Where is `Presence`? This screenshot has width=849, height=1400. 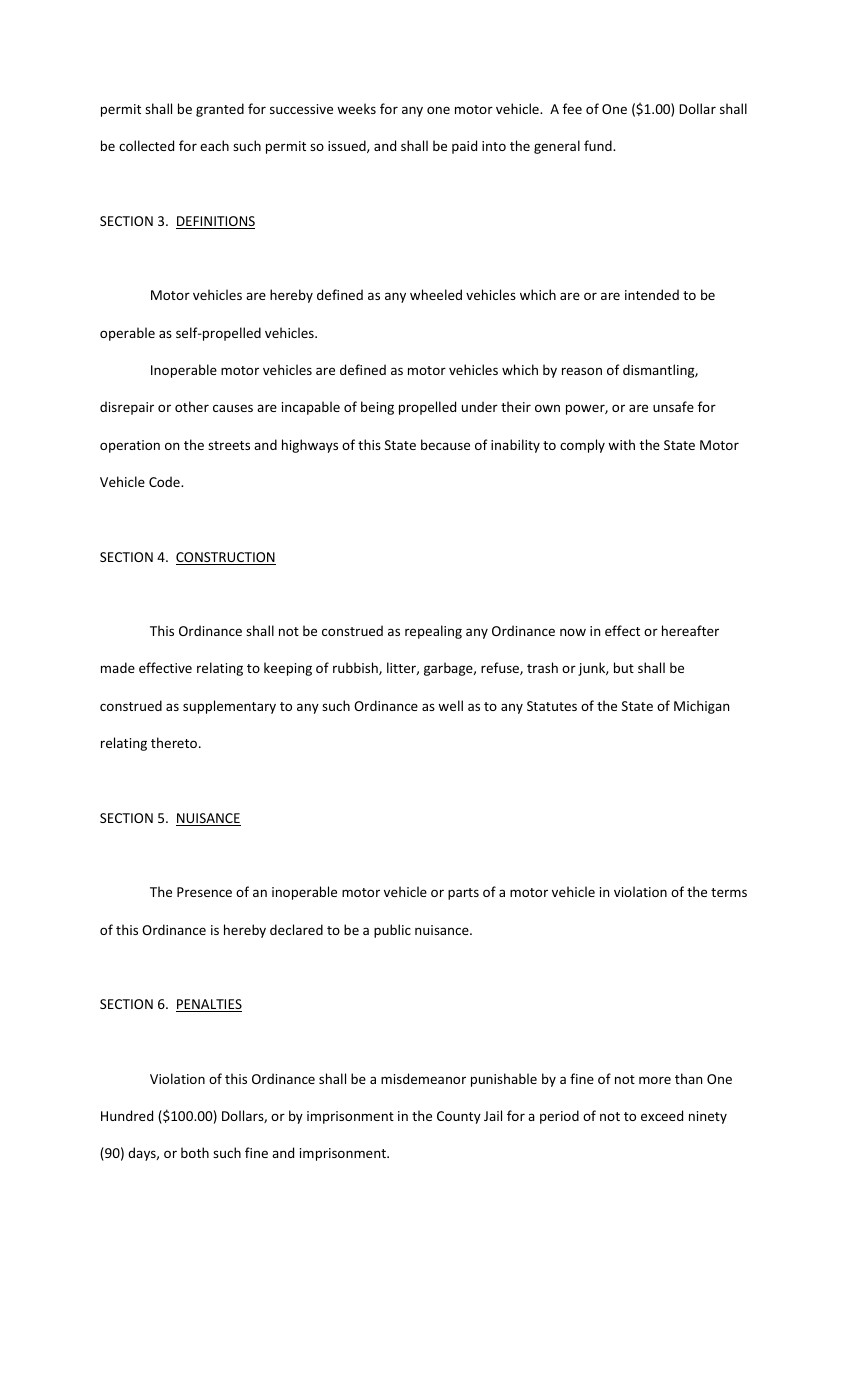
Presence is located at coordinates (204, 892).
